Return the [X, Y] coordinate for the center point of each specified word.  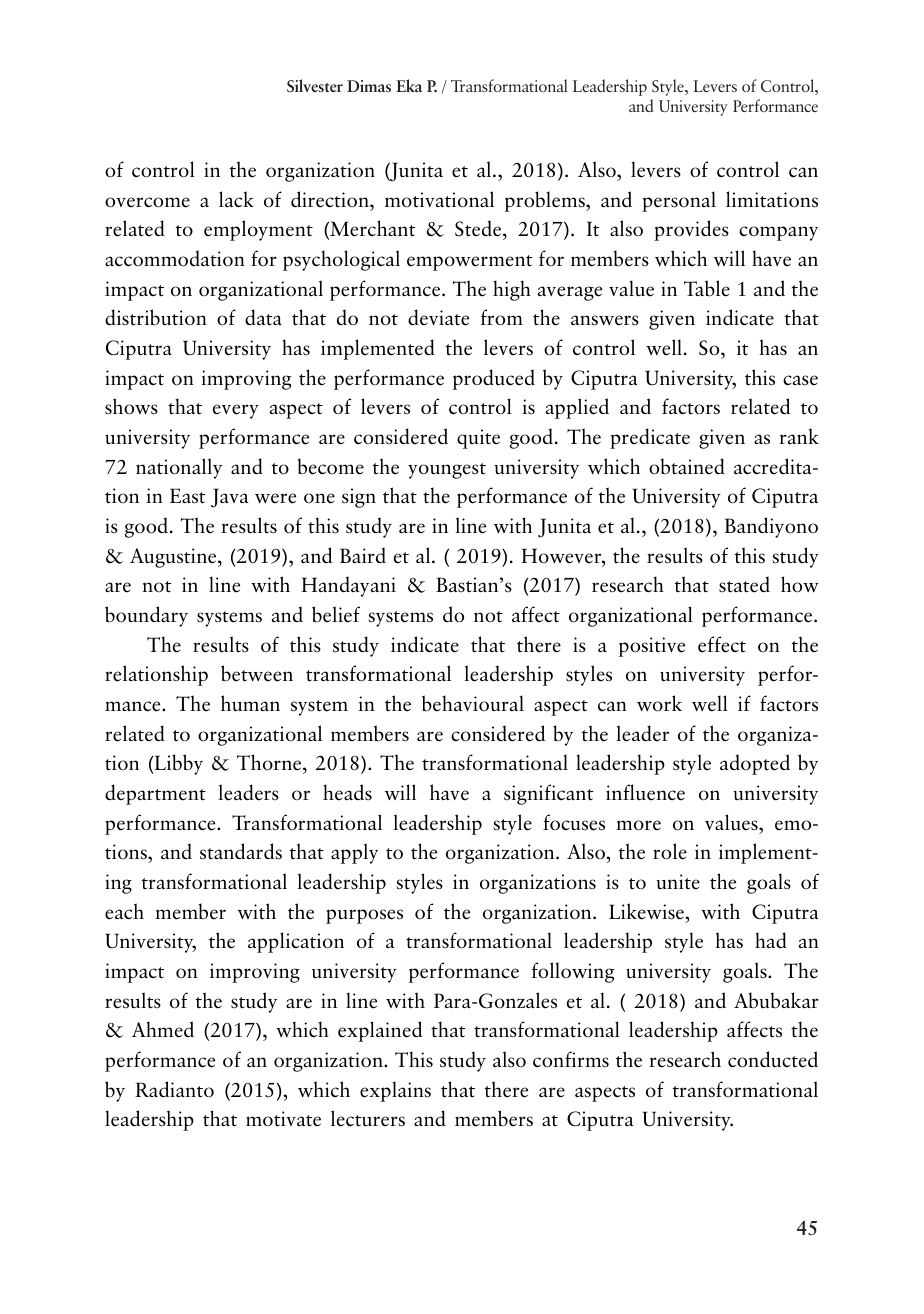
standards [241, 851]
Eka [409, 85]
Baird [363, 555]
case [800, 380]
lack [236, 199]
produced [494, 379]
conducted [773, 1059]
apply [354, 853]
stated [744, 584]
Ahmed [163, 1029]
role [670, 851]
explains [395, 1091]
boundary [146, 616]
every [236, 411]
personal [679, 201]
